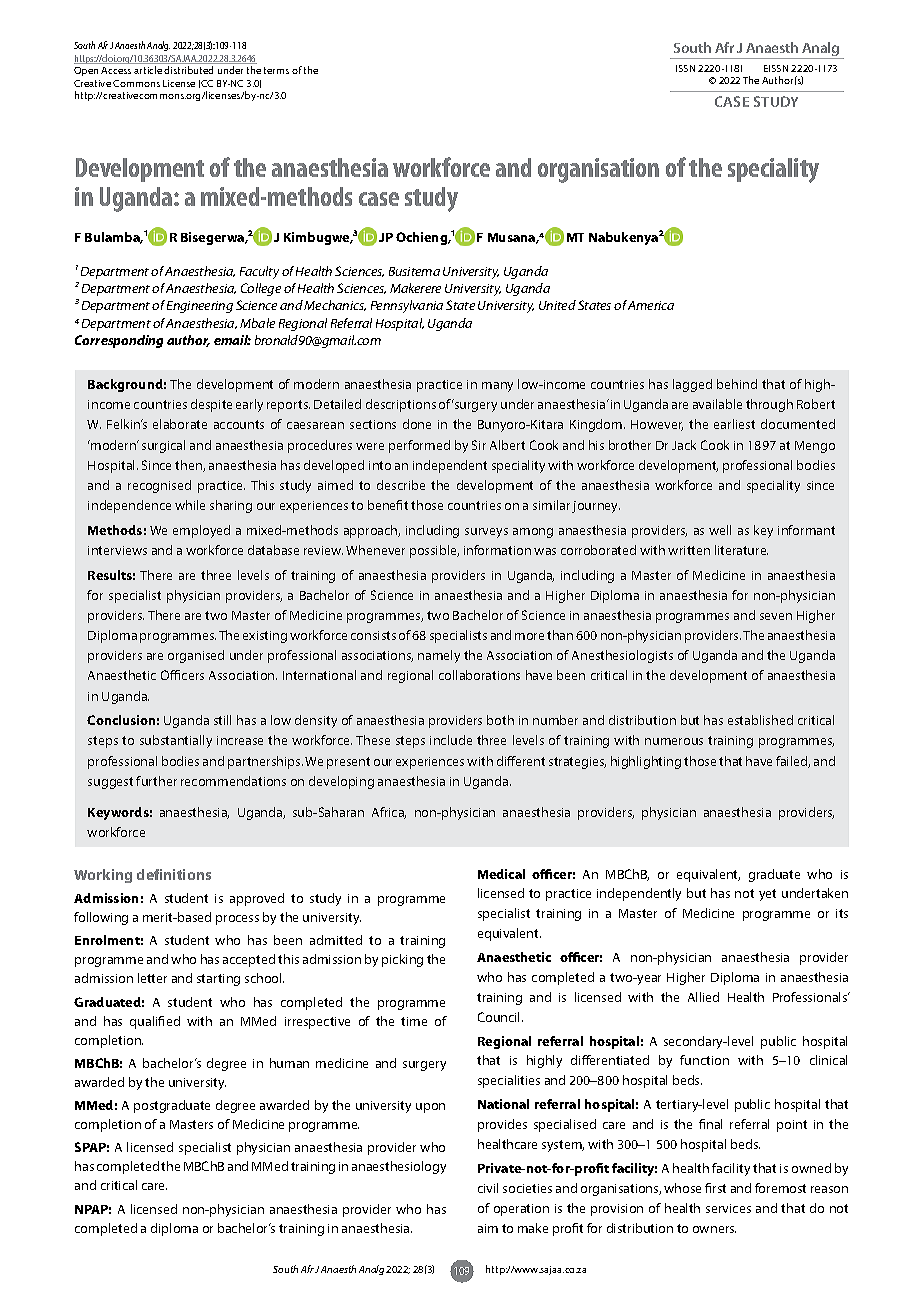  Describe the element at coordinates (196, 656) in the screenshot. I see `organised` at that location.
